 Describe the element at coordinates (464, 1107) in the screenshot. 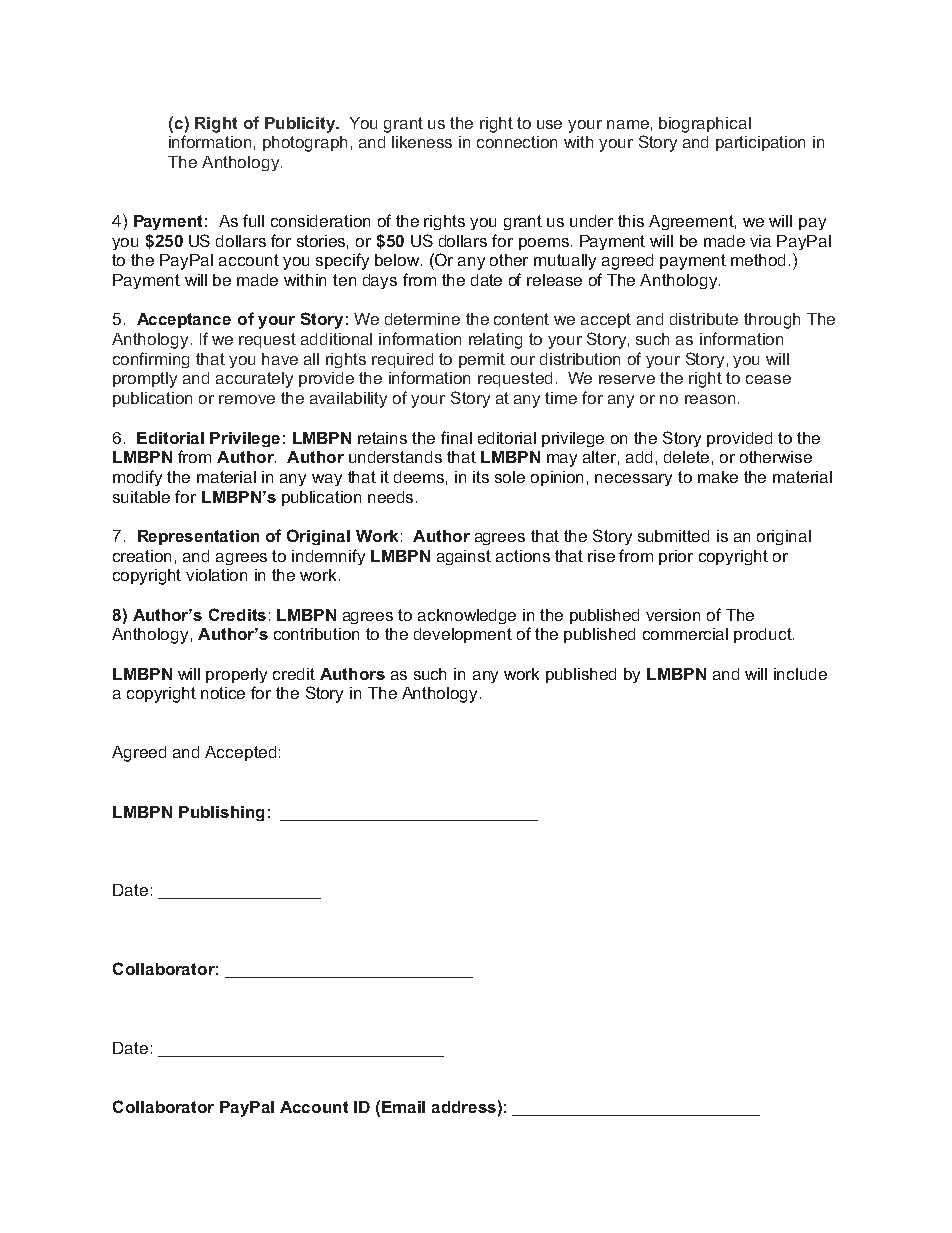

I see `address` at that location.
